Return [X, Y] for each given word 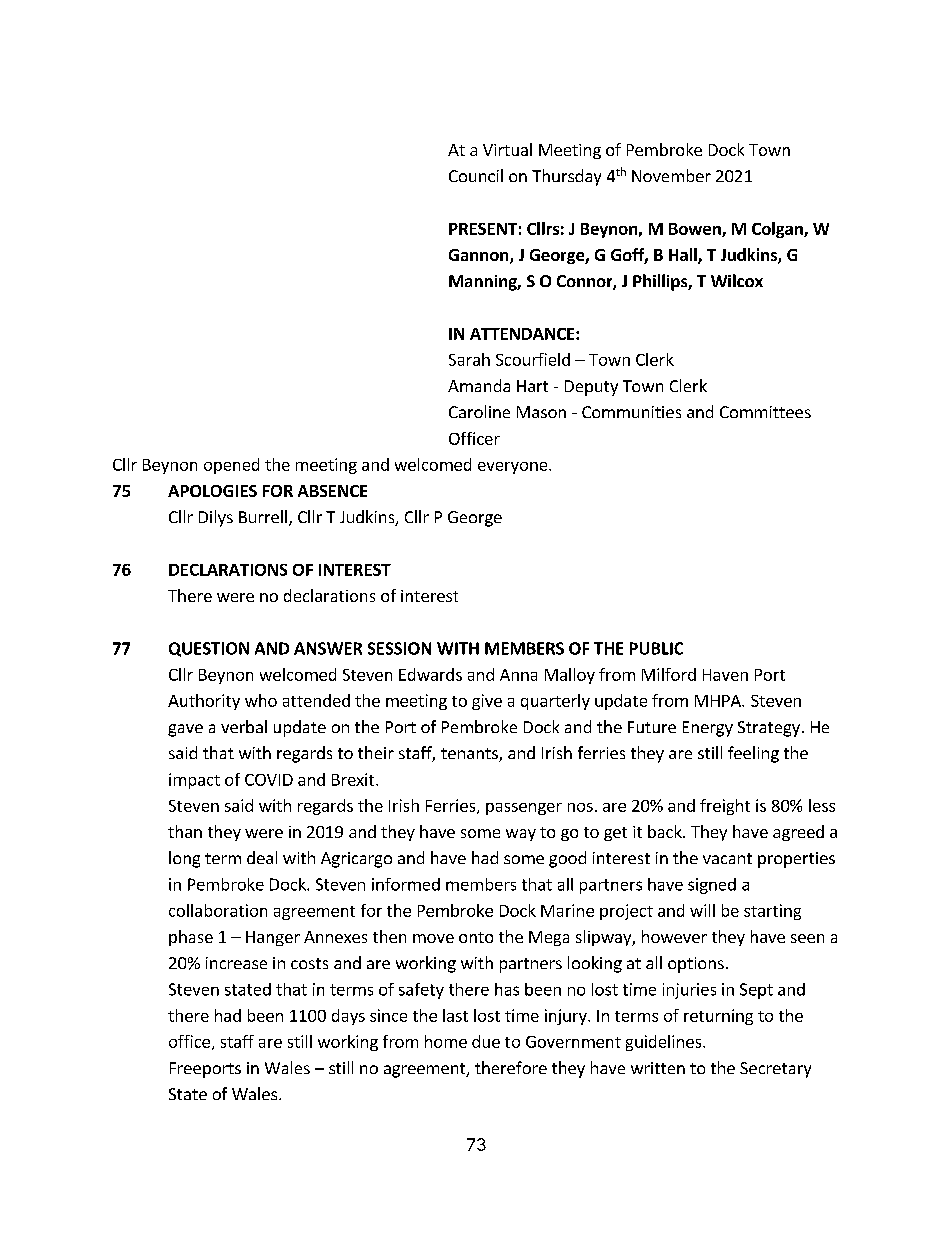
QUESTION [209, 649]
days [348, 1017]
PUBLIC [656, 648]
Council [476, 175]
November [671, 175]
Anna [518, 675]
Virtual [507, 149]
